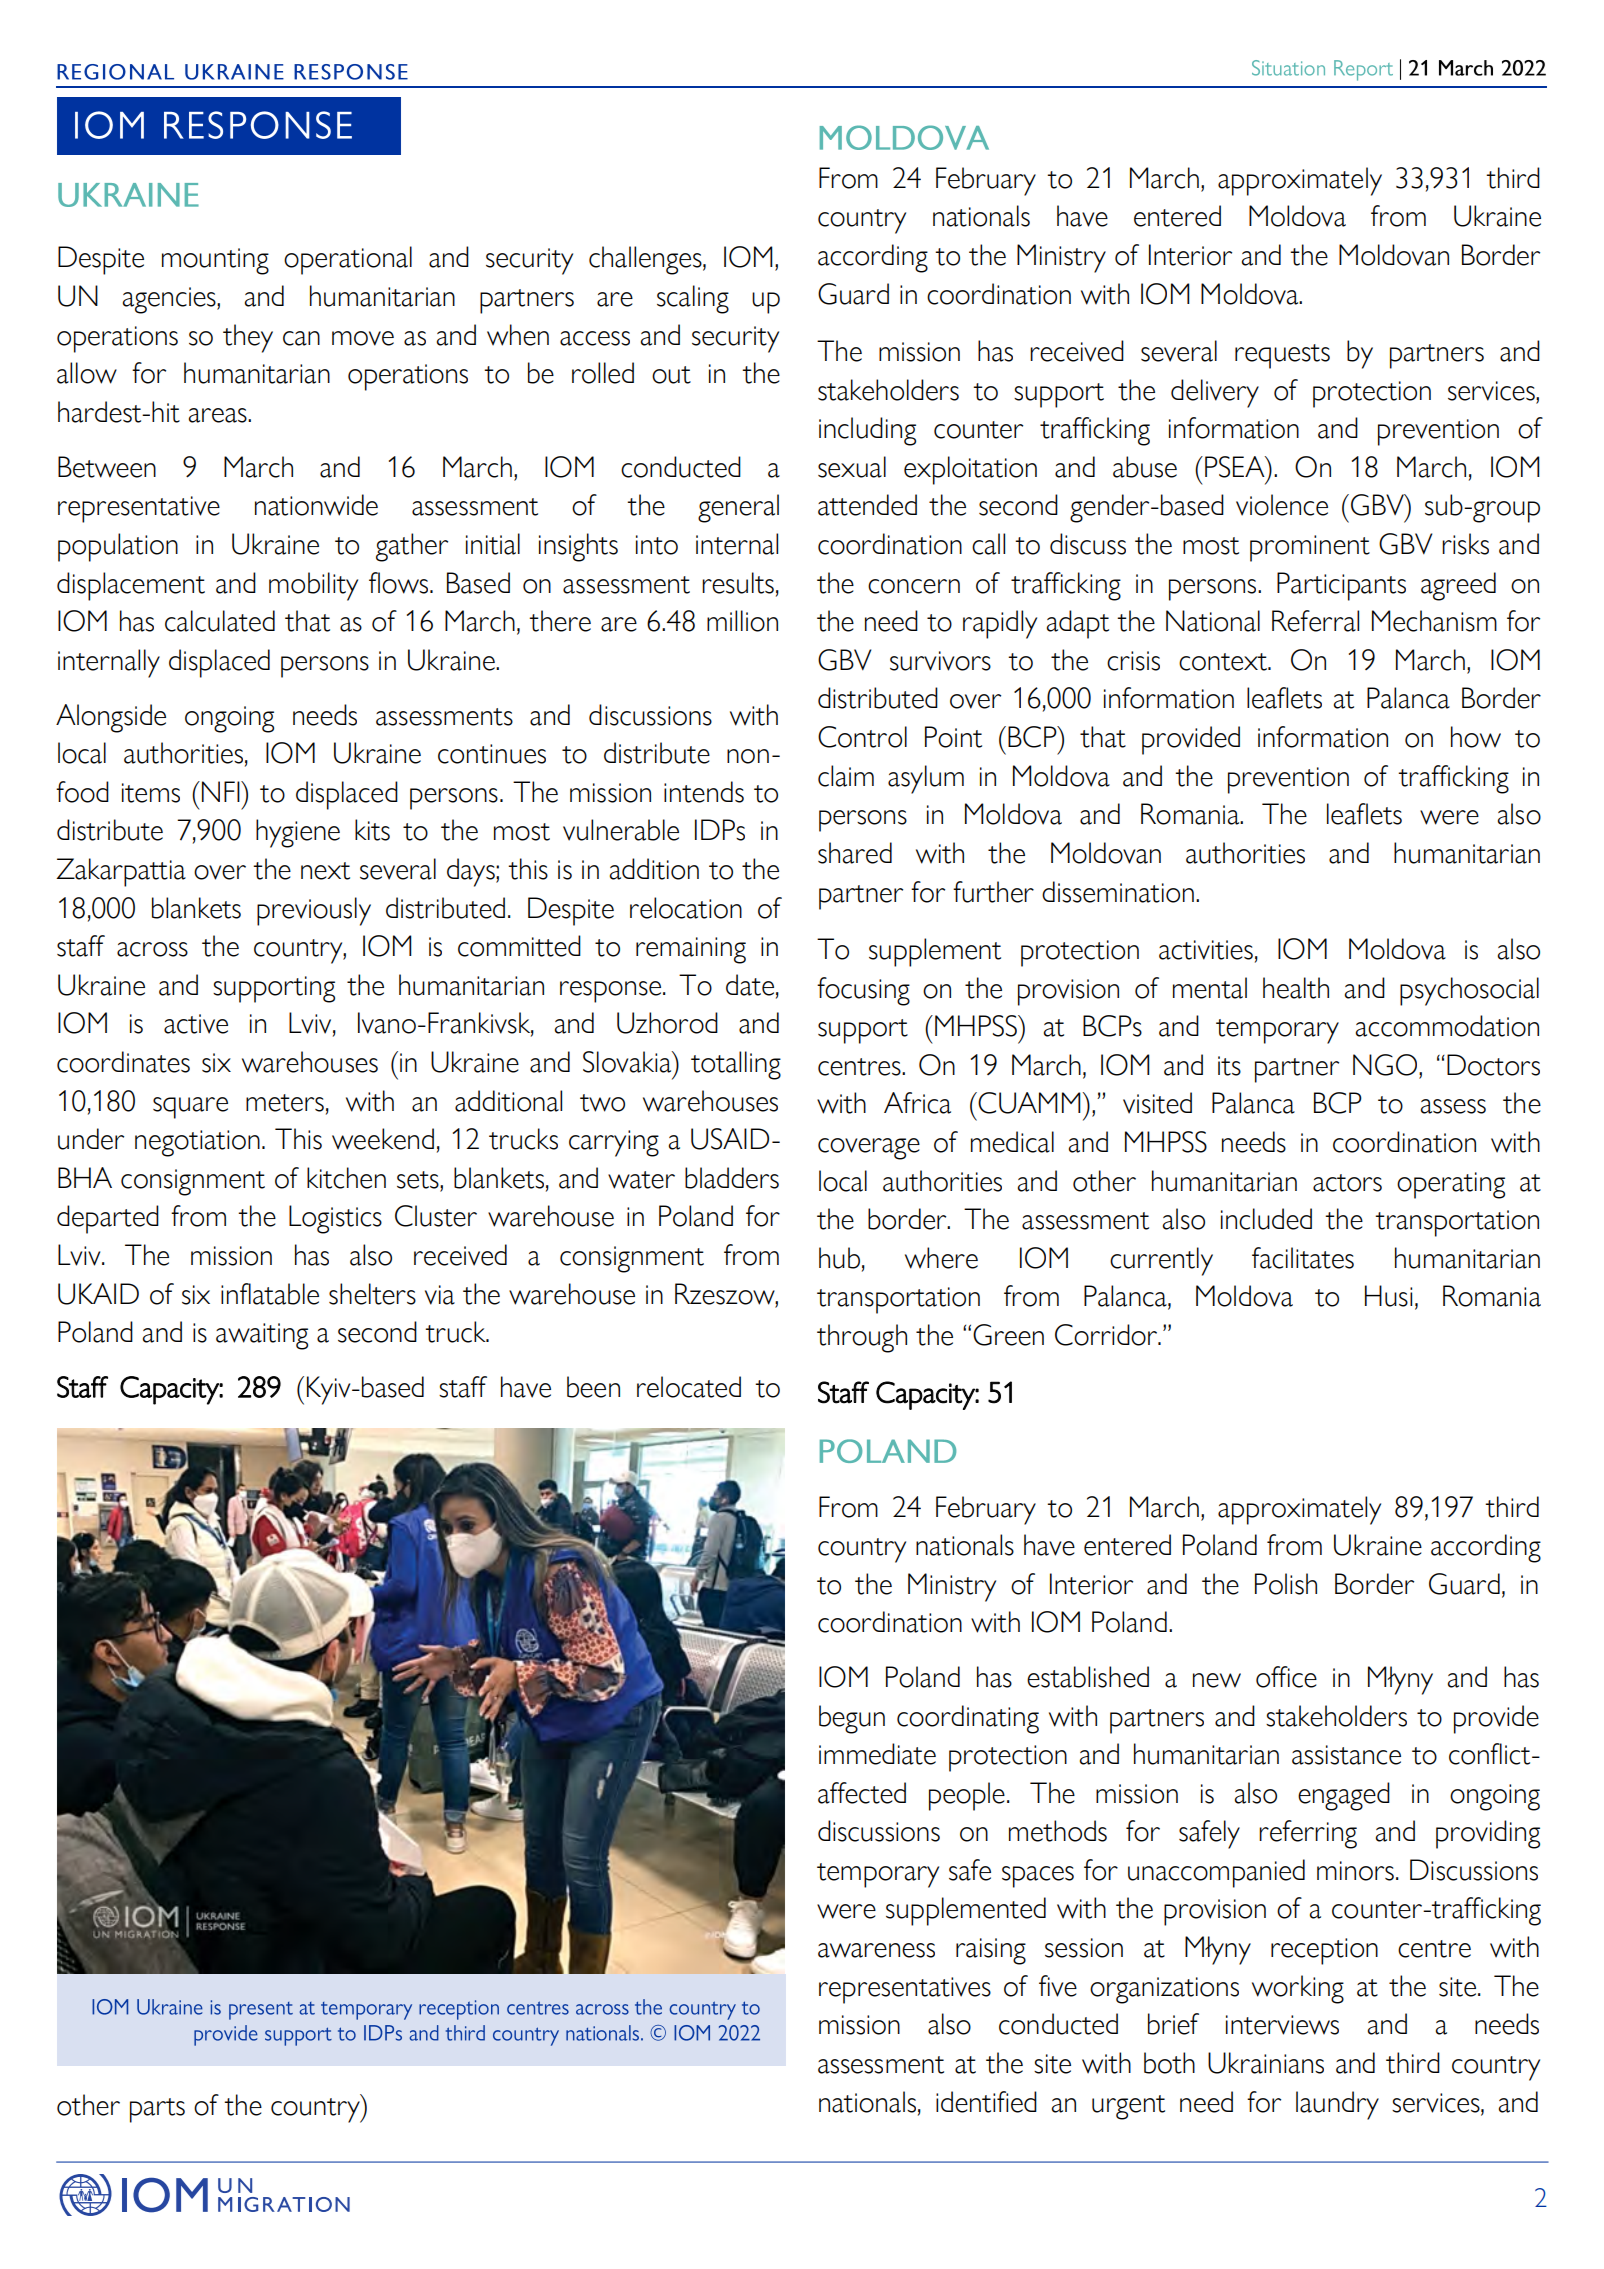 This screenshot has width=1604, height=2269. Describe the element at coordinates (1266, 2063) in the screenshot. I see `Ukrainians` at that location.
